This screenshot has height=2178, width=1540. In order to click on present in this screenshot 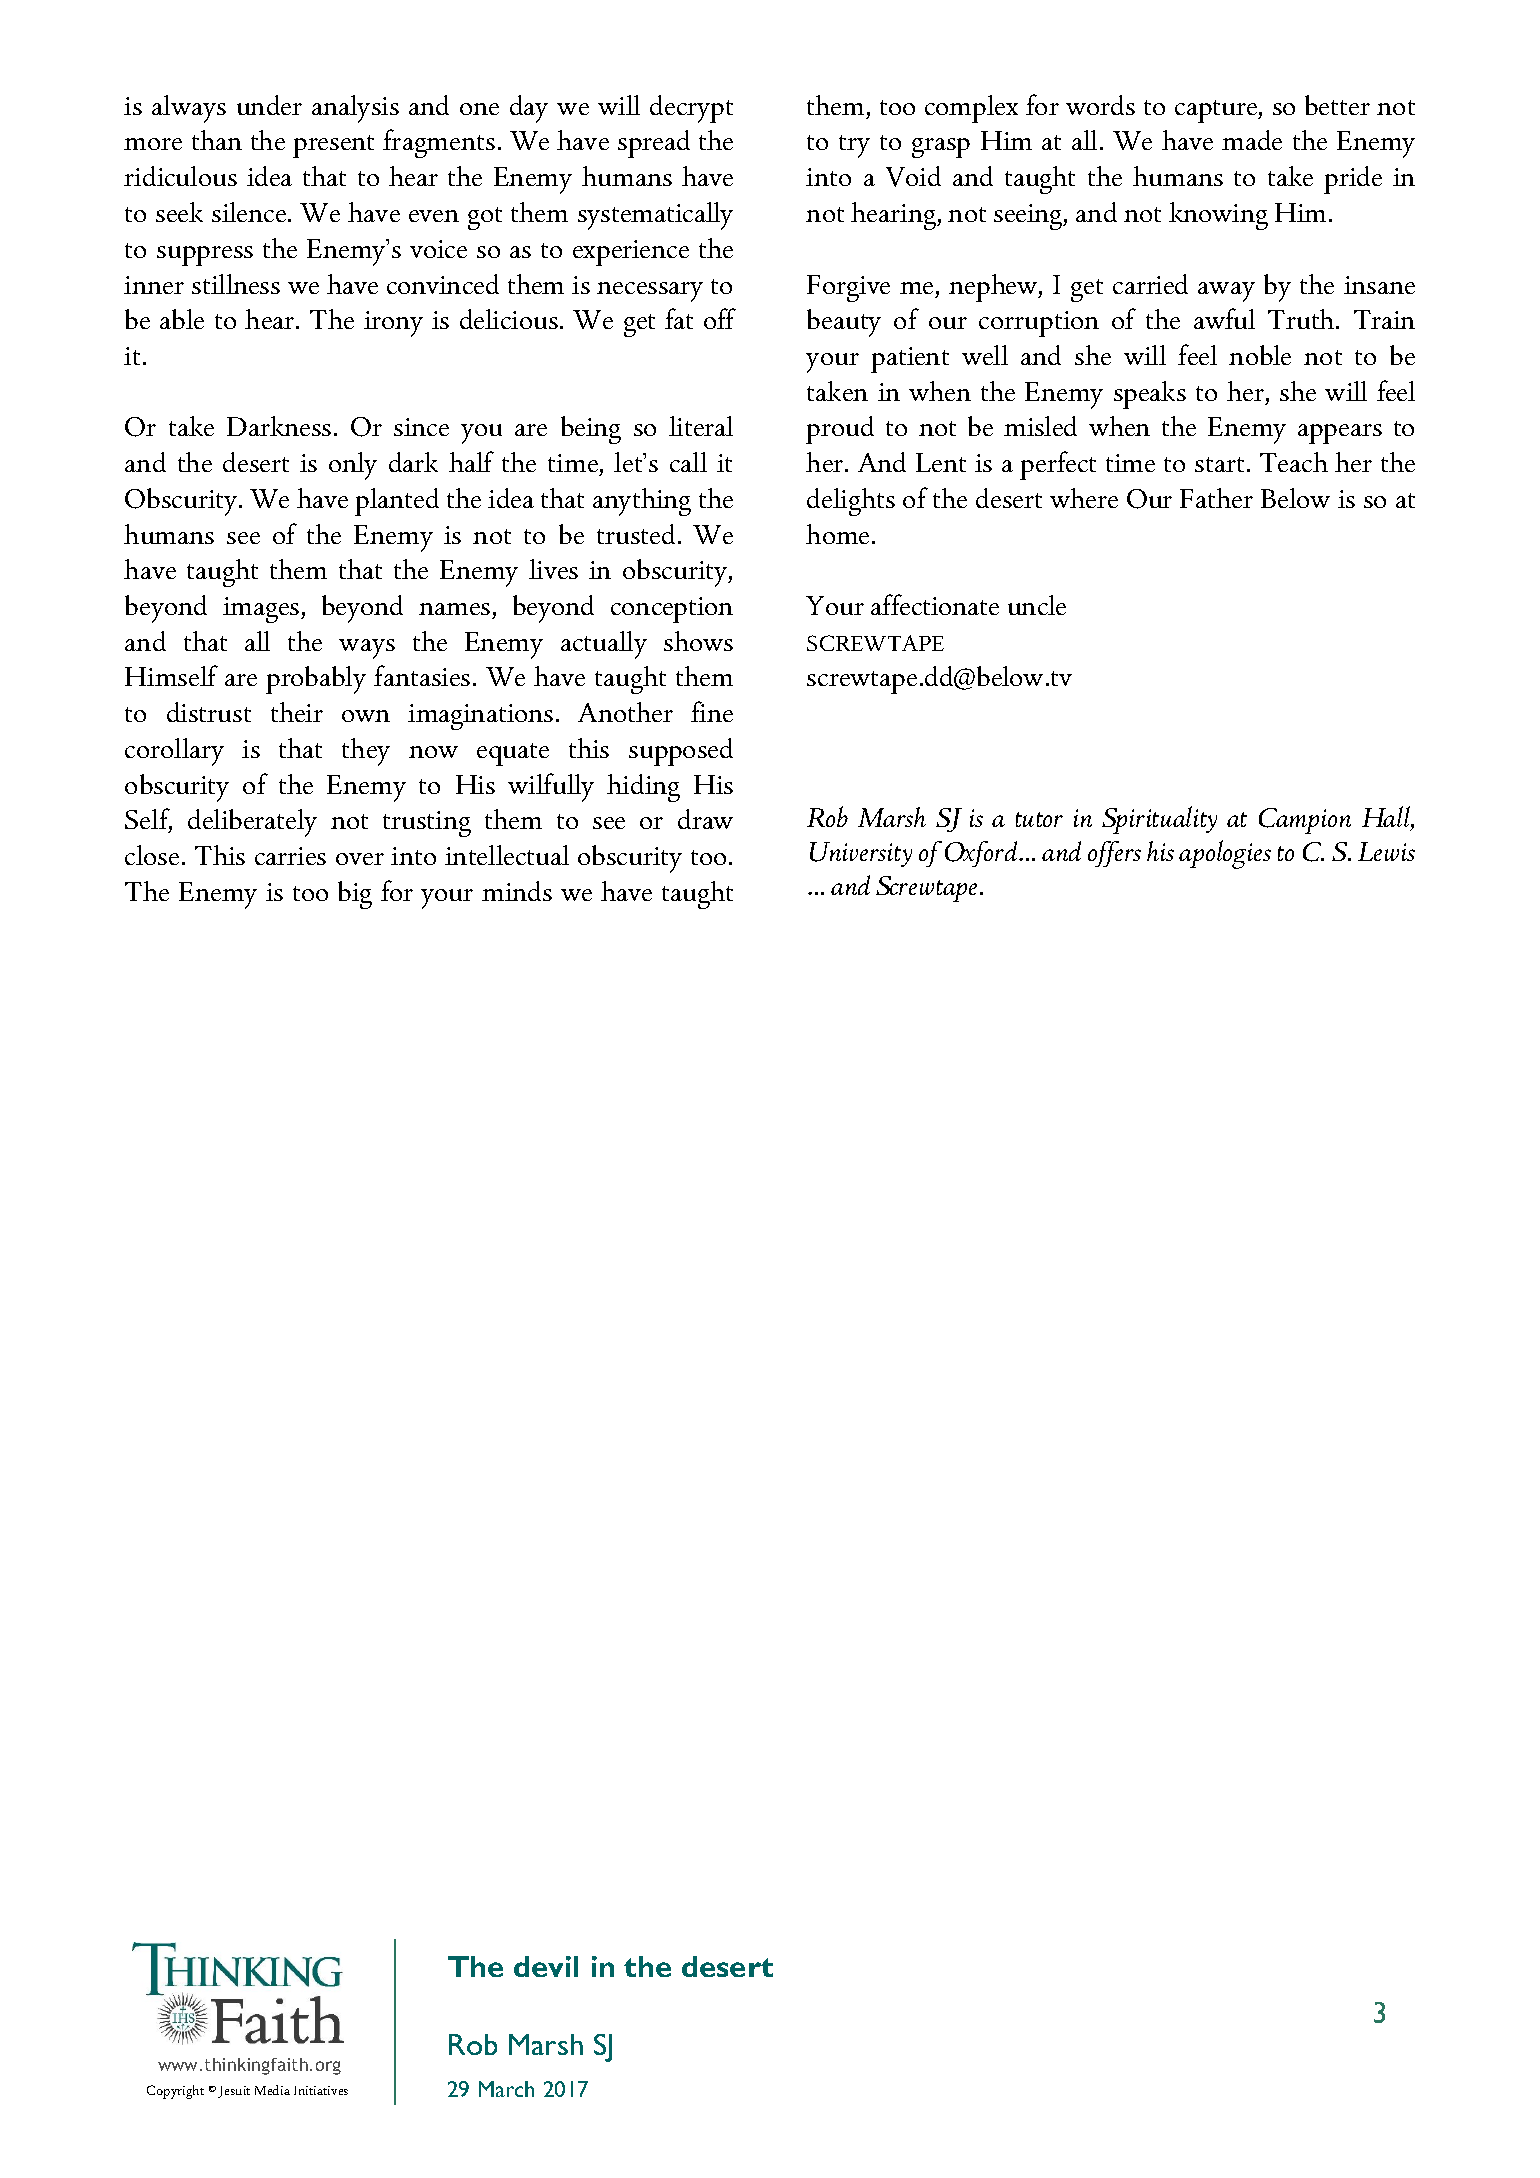, I will do `click(333, 146)`.
